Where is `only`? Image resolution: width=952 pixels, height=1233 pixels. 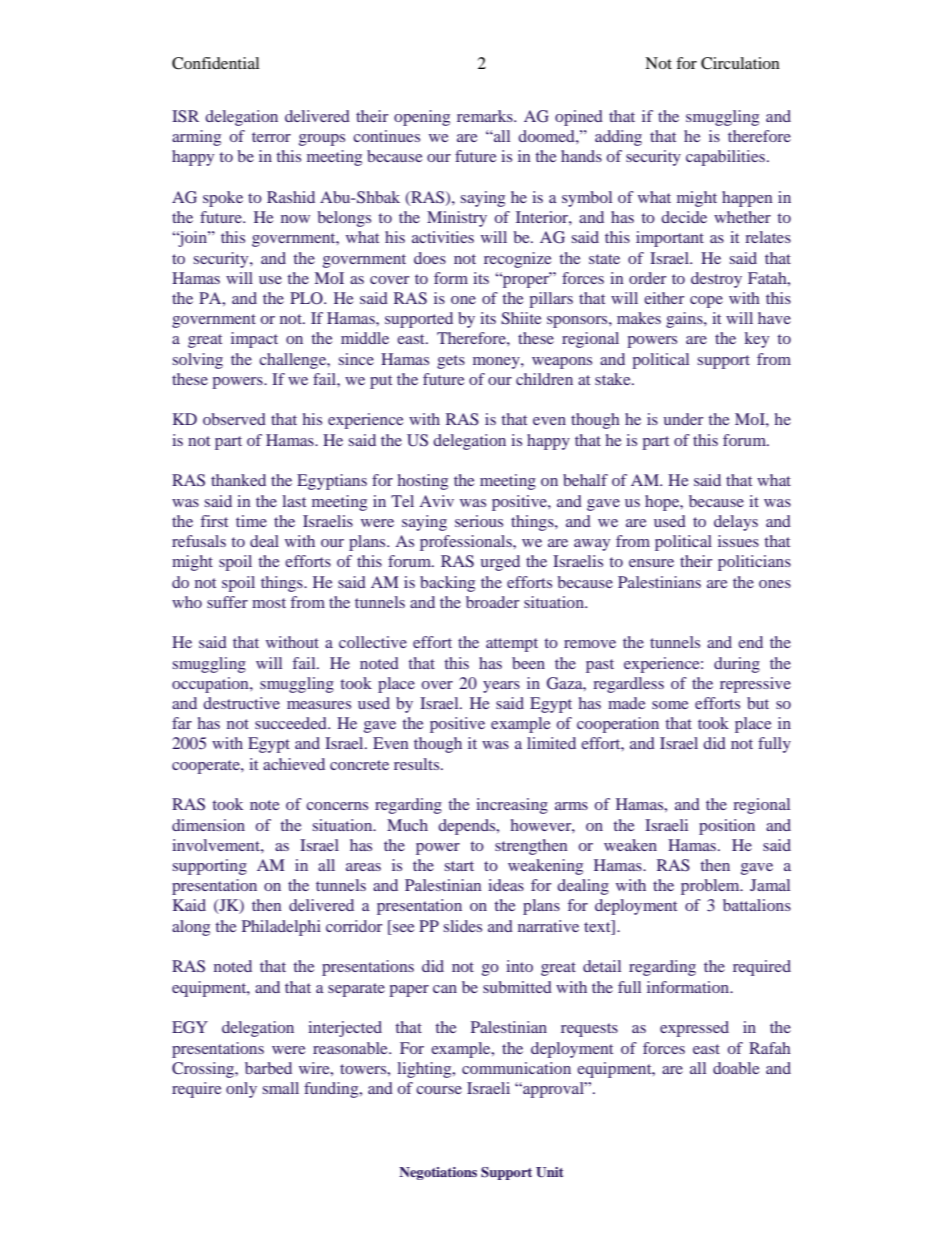
only is located at coordinates (241, 1090).
